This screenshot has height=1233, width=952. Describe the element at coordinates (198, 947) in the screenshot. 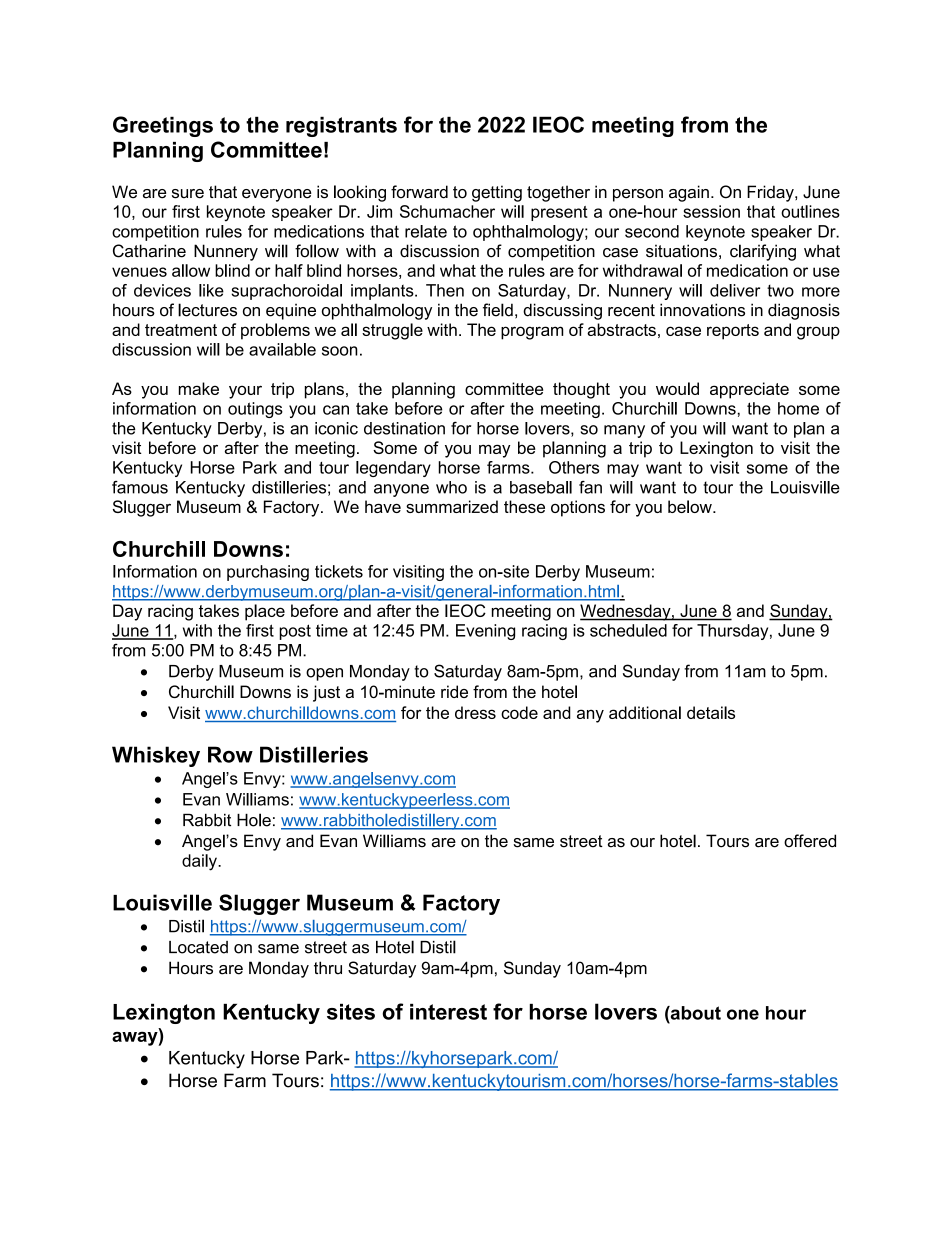

I see `Located` at that location.
